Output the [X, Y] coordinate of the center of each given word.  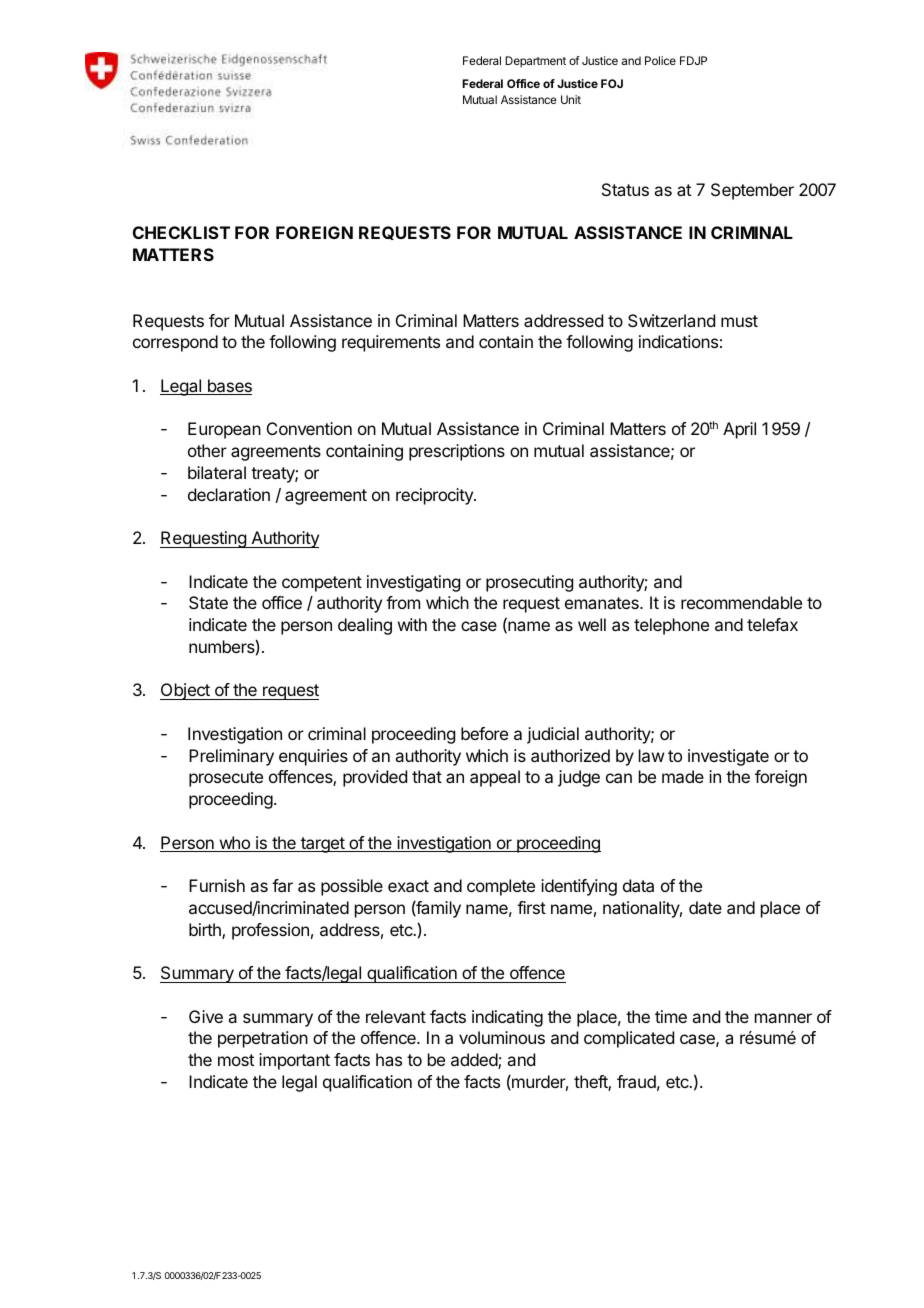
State [208, 602]
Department [535, 62]
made [683, 776]
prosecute [226, 779]
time [671, 1016]
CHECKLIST [181, 232]
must [739, 321]
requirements [391, 343]
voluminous [502, 1037]
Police [660, 60]
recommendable [741, 602]
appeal [495, 778]
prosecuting [529, 583]
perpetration [263, 1039]
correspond [175, 343]
